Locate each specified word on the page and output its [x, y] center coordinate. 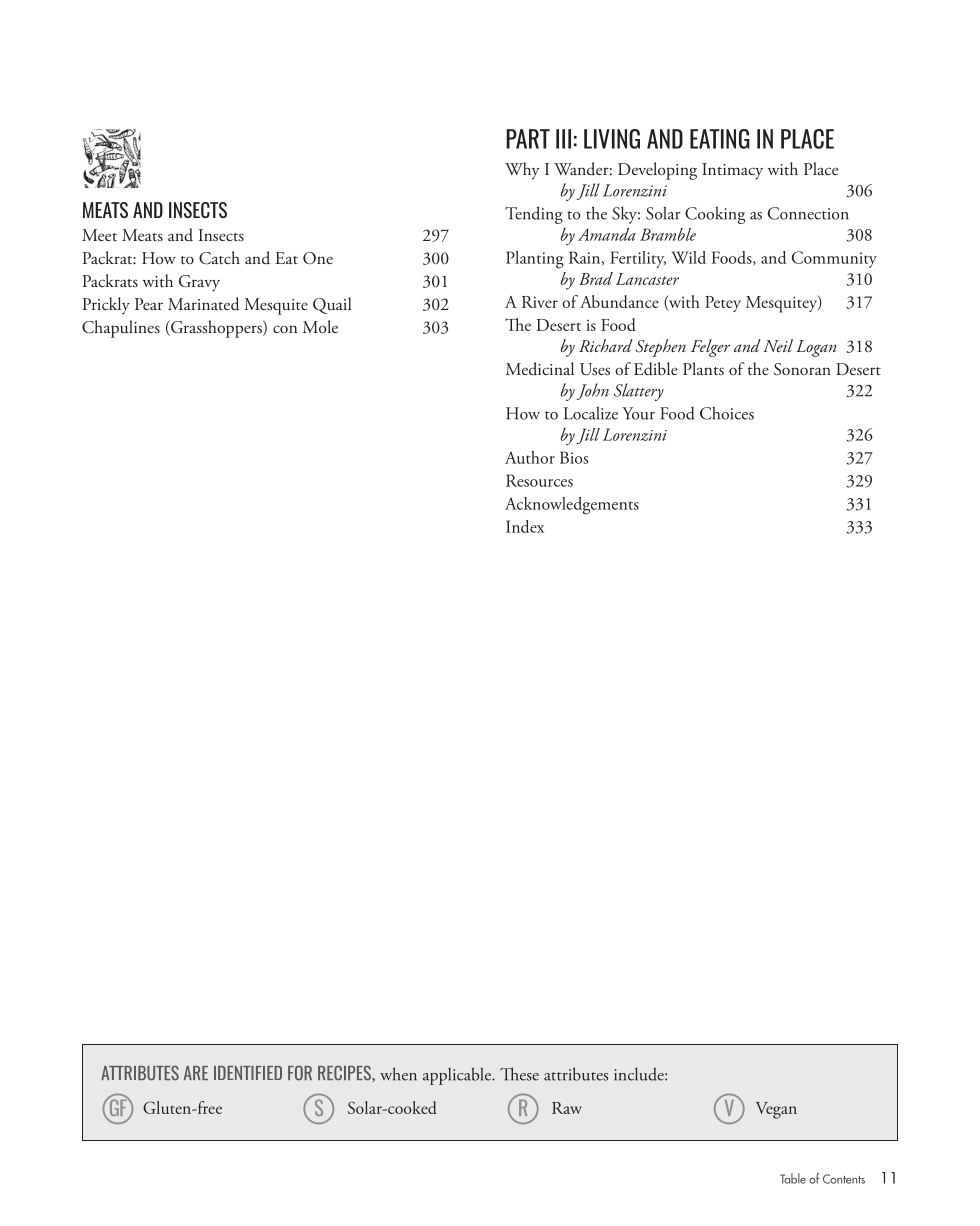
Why [522, 171]
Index [525, 526]
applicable [458, 1076]
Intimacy [732, 171]
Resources [539, 480]
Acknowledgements [572, 506]
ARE [196, 1073]
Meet [99, 235]
